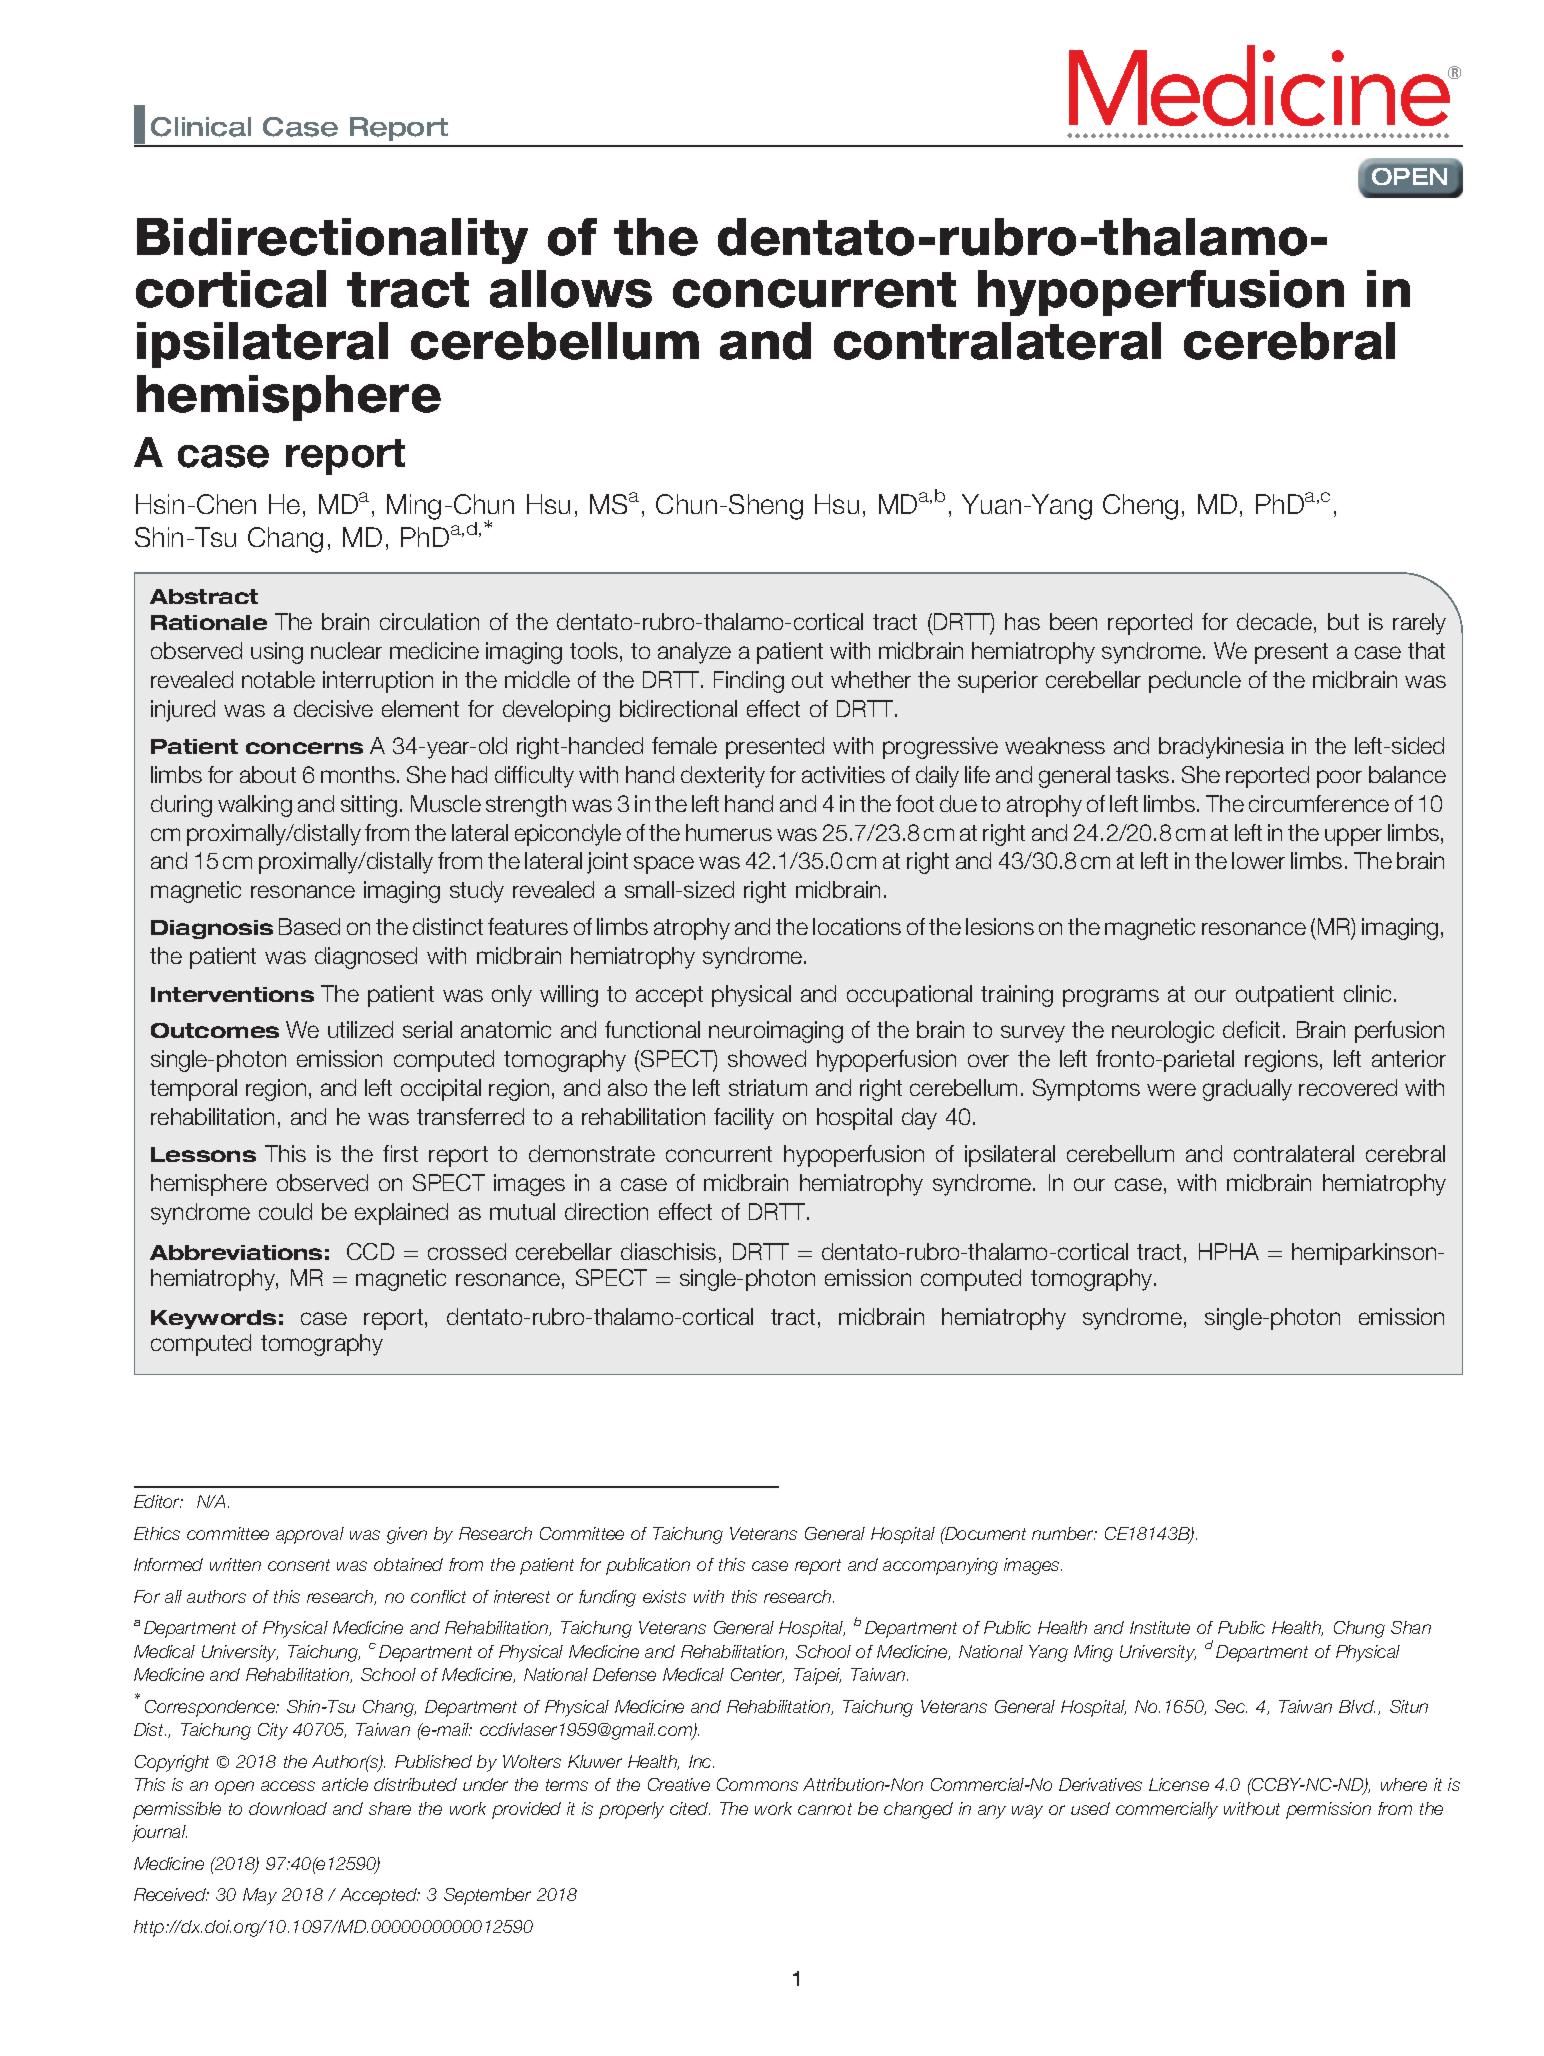  Describe the element at coordinates (571, 289) in the screenshot. I see `allows` at that location.
